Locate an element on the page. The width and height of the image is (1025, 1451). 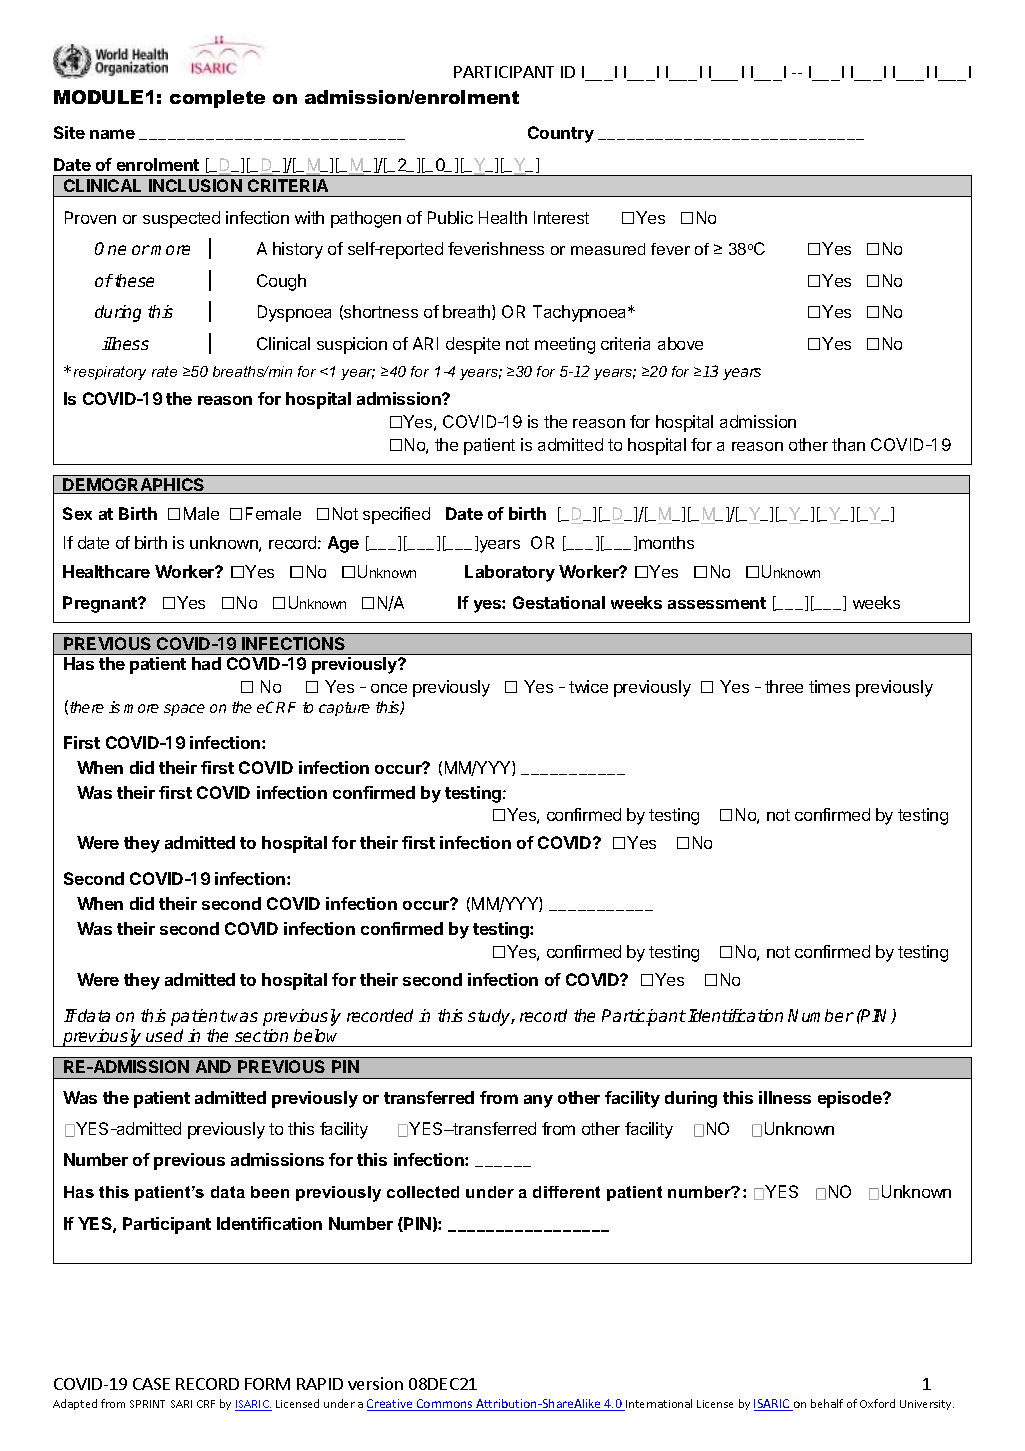
used is located at coordinates (164, 1035).
